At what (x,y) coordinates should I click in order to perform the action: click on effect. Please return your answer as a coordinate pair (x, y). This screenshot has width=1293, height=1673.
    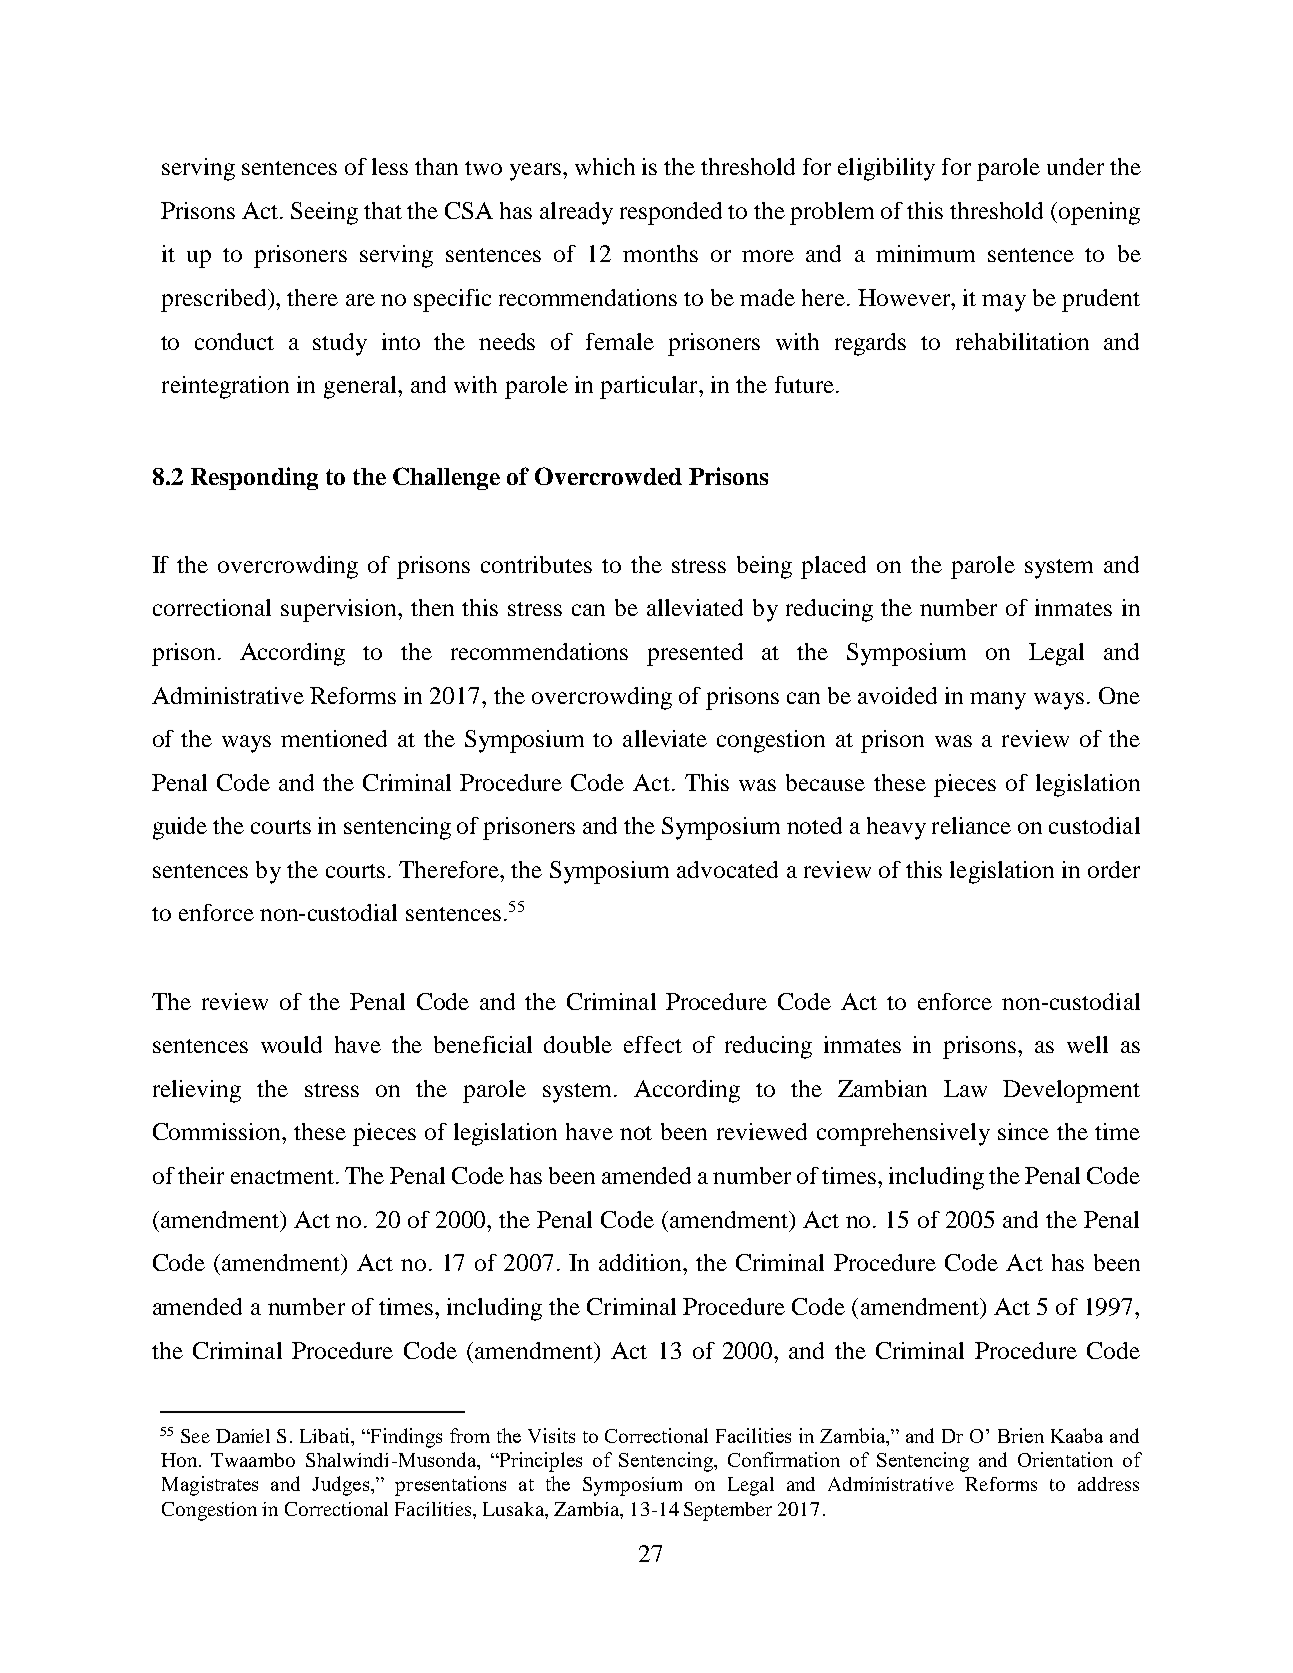
    Looking at the image, I should click on (653, 1044).
